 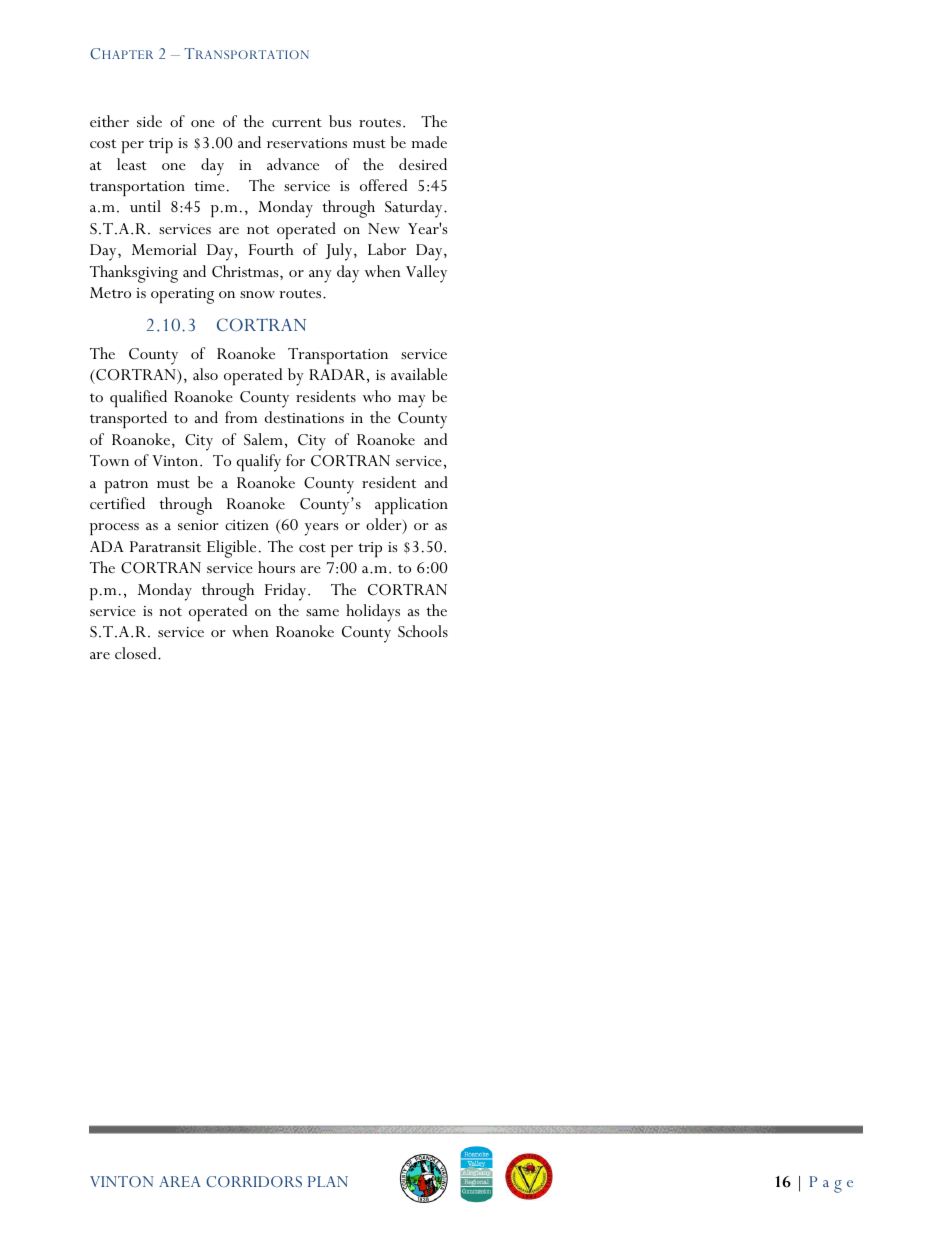 I want to click on Schools, so click(x=423, y=631).
